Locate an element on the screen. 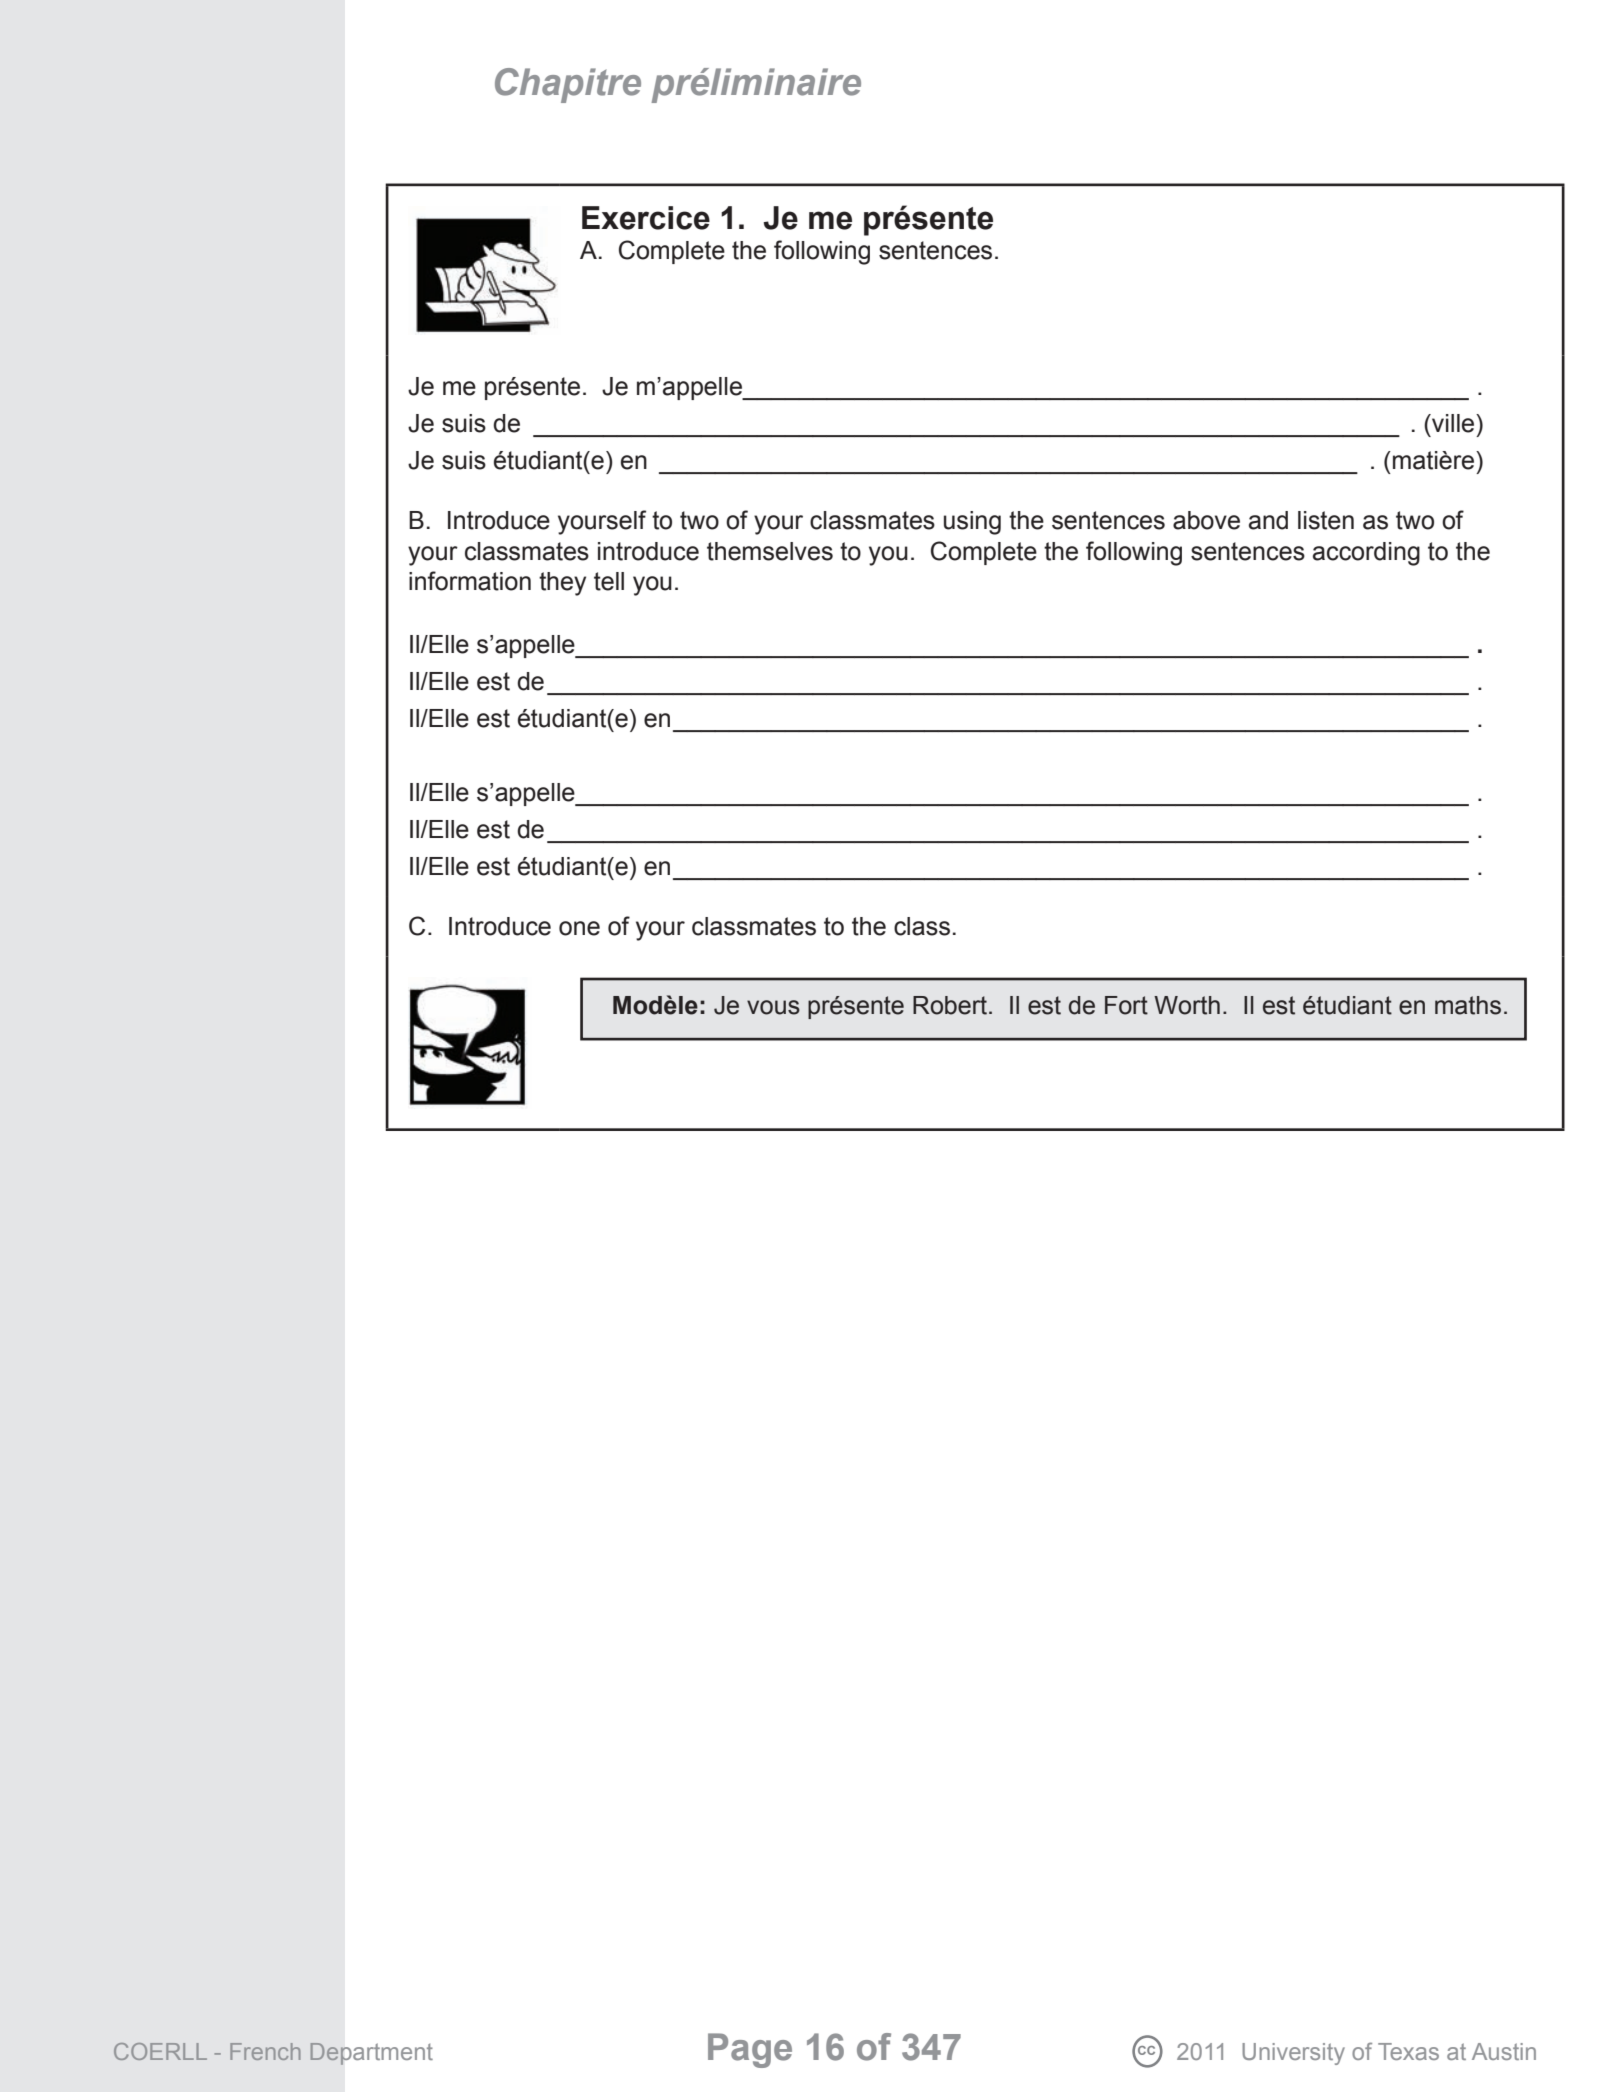 The width and height of the screenshot is (1617, 2092). Exercice is located at coordinates (646, 218).
